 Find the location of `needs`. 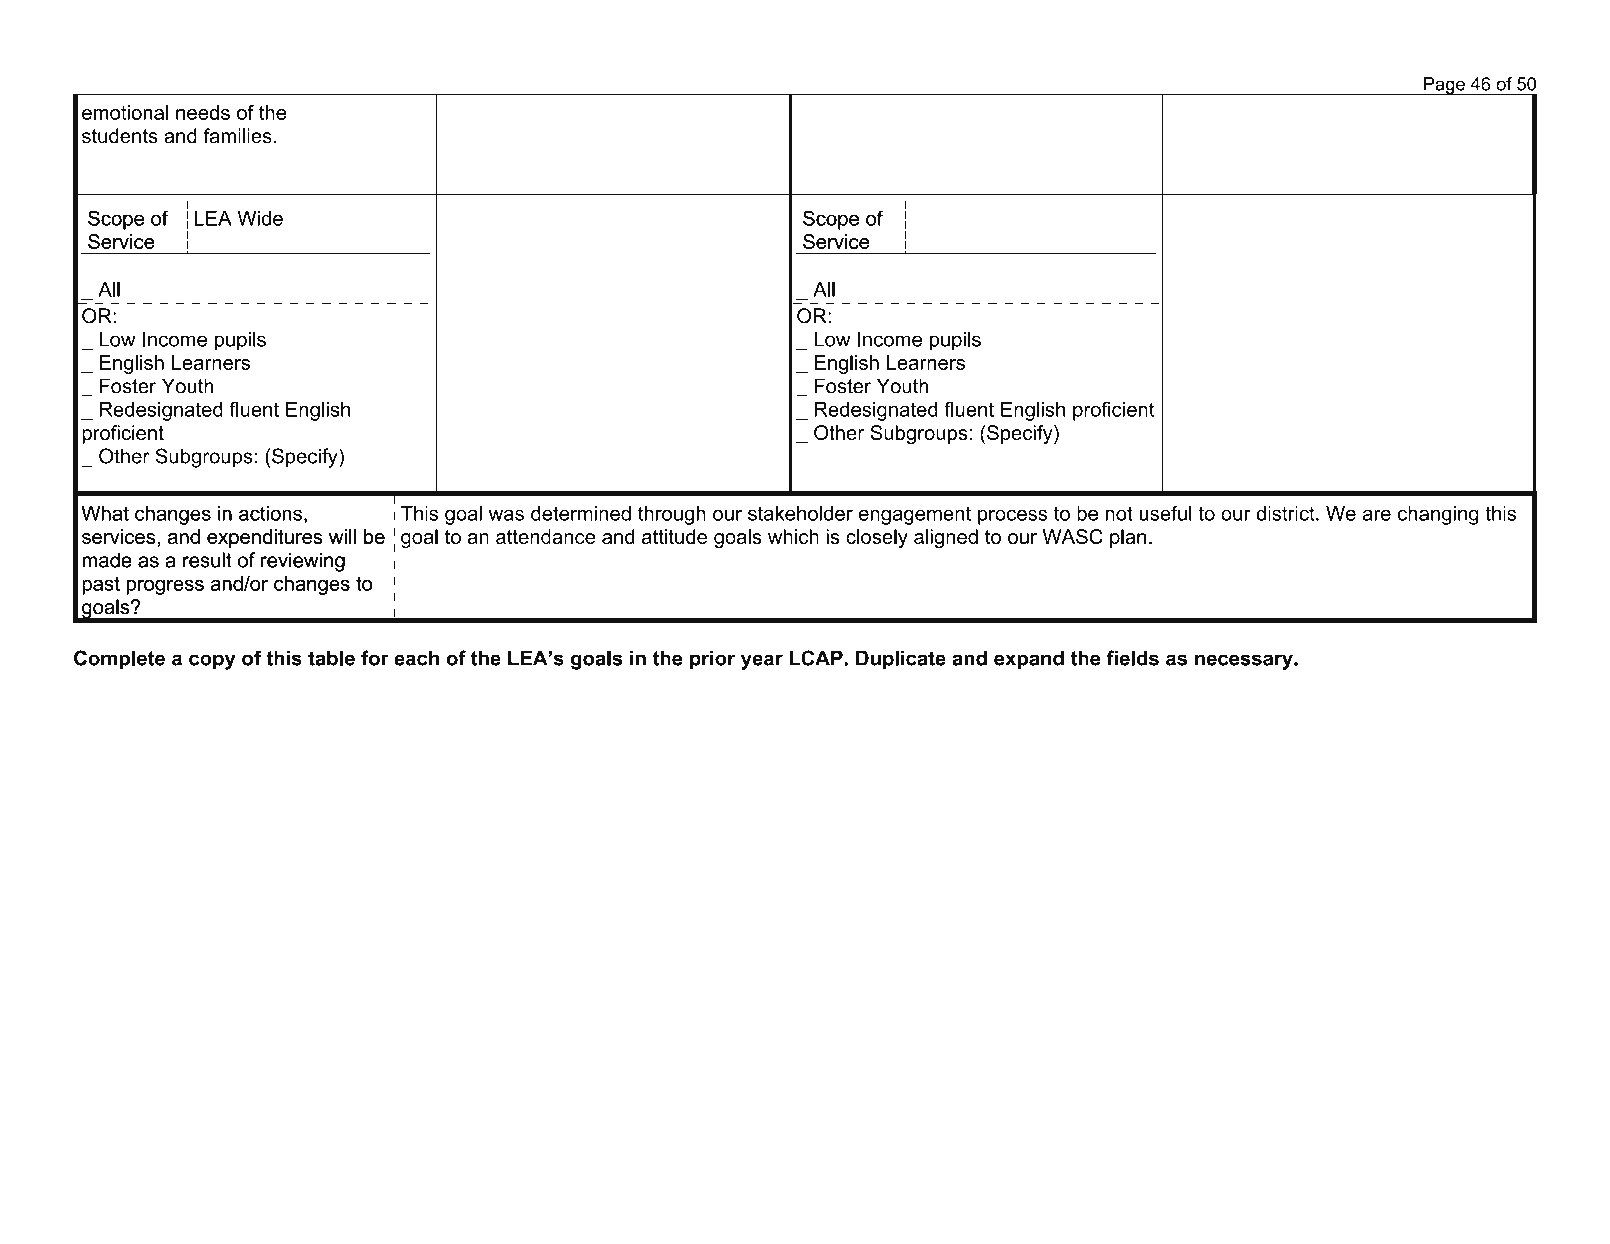

needs is located at coordinates (203, 112).
